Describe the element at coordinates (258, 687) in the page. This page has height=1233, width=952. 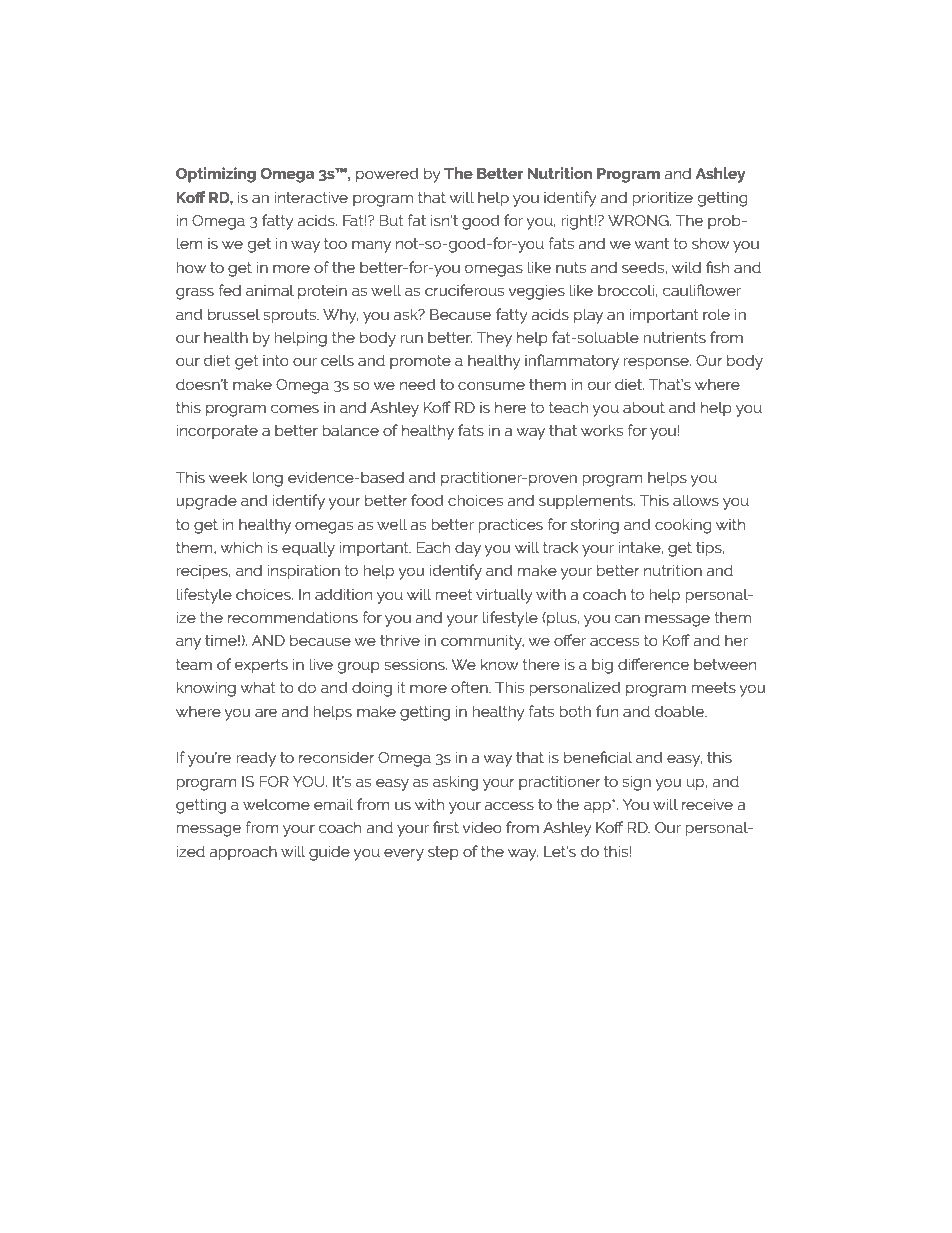
I see `what` at that location.
